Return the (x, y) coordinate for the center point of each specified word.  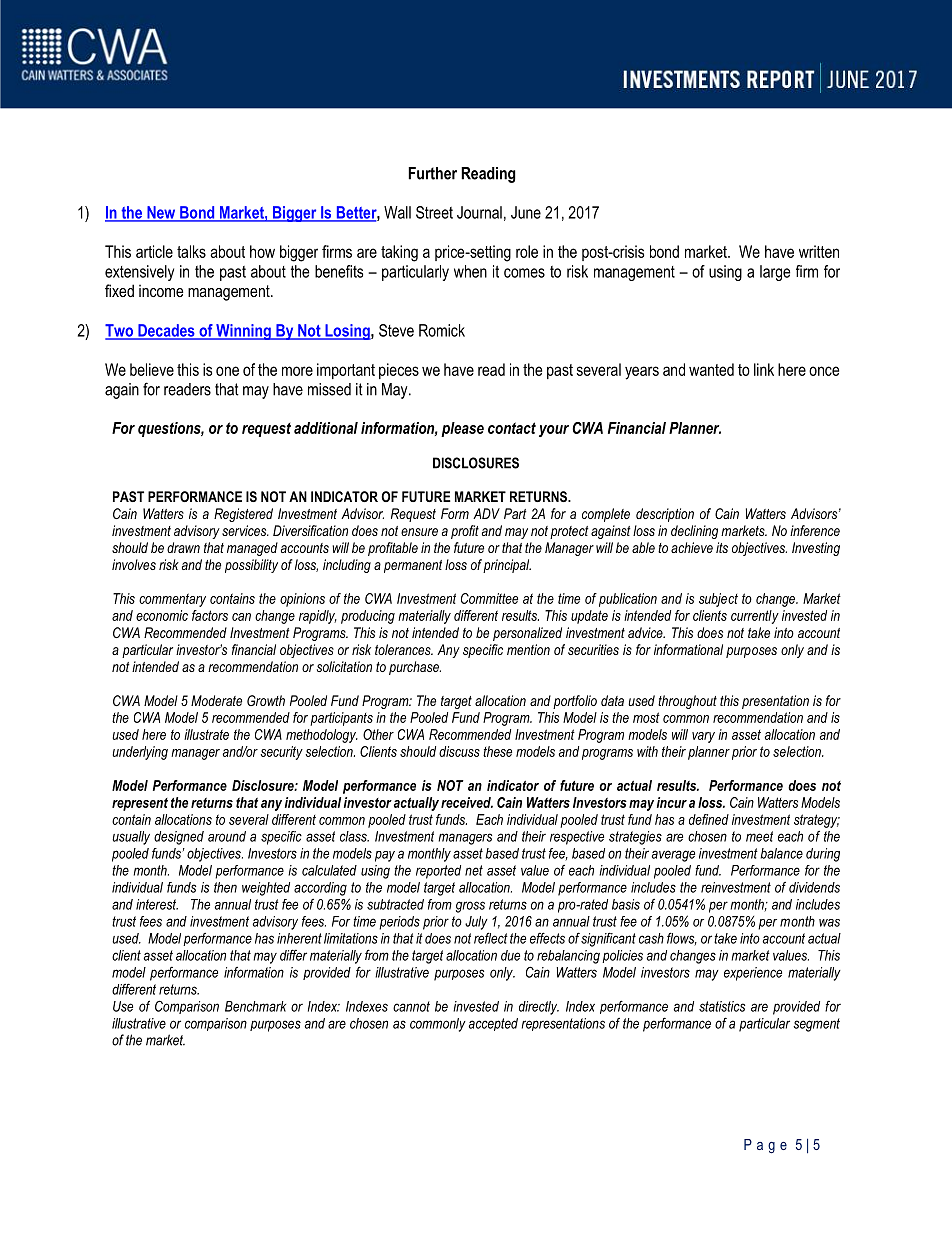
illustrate (206, 734)
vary (703, 737)
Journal (479, 212)
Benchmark (255, 1006)
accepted (493, 1024)
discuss (459, 751)
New (161, 213)
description (665, 515)
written (819, 251)
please (462, 429)
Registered (243, 515)
